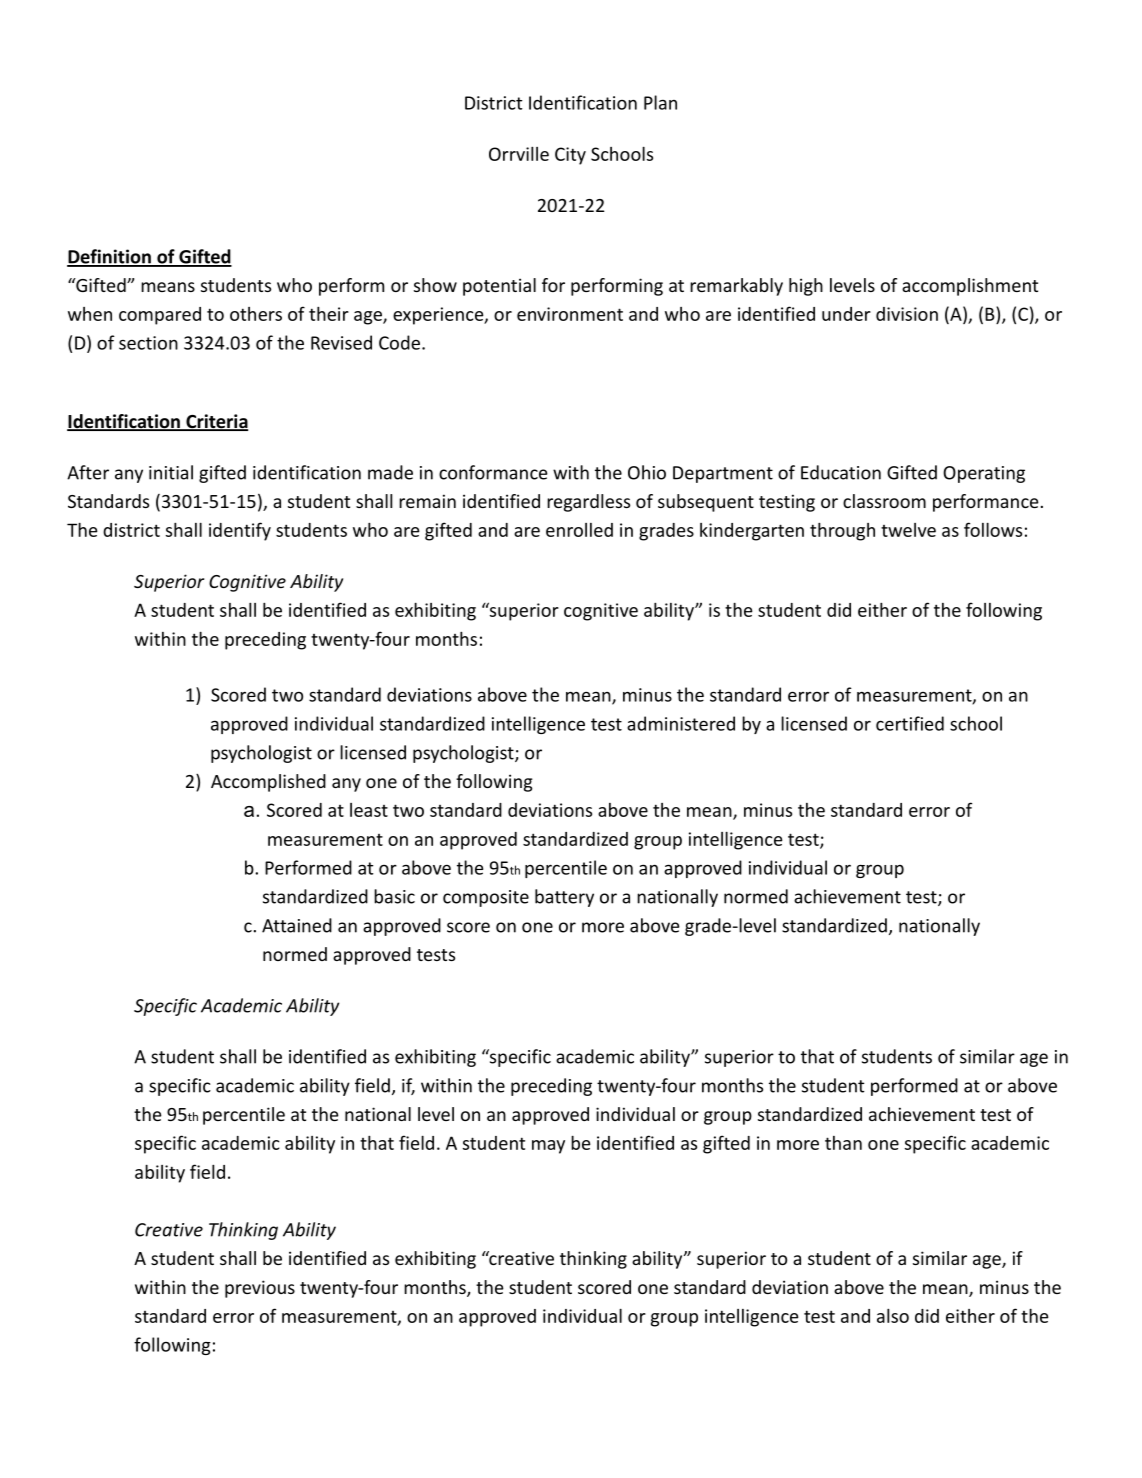 This page has height=1478, width=1142. Describe the element at coordinates (570, 156) in the page. I see `City` at that location.
